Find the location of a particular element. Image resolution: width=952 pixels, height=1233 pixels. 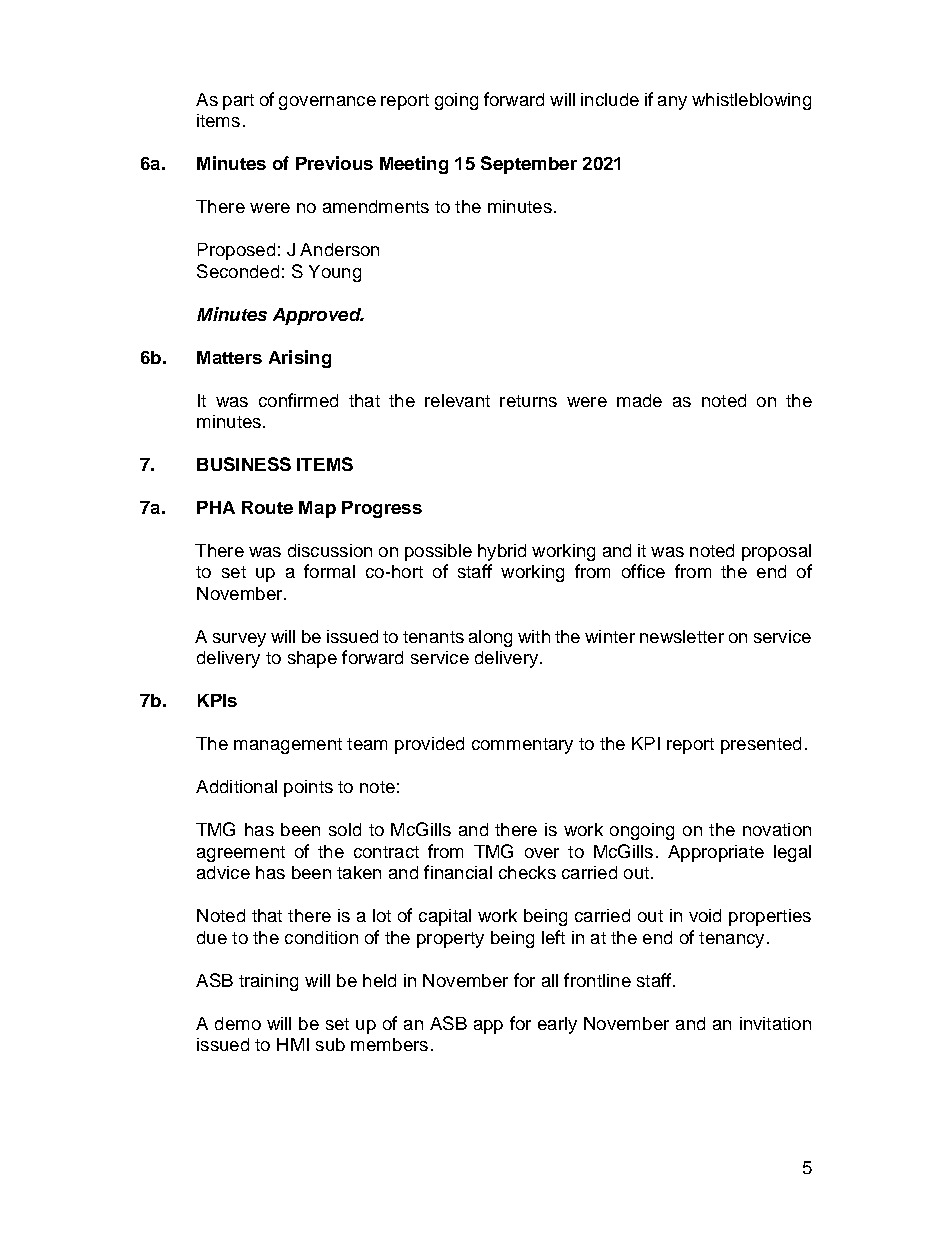

early is located at coordinates (557, 1025).
